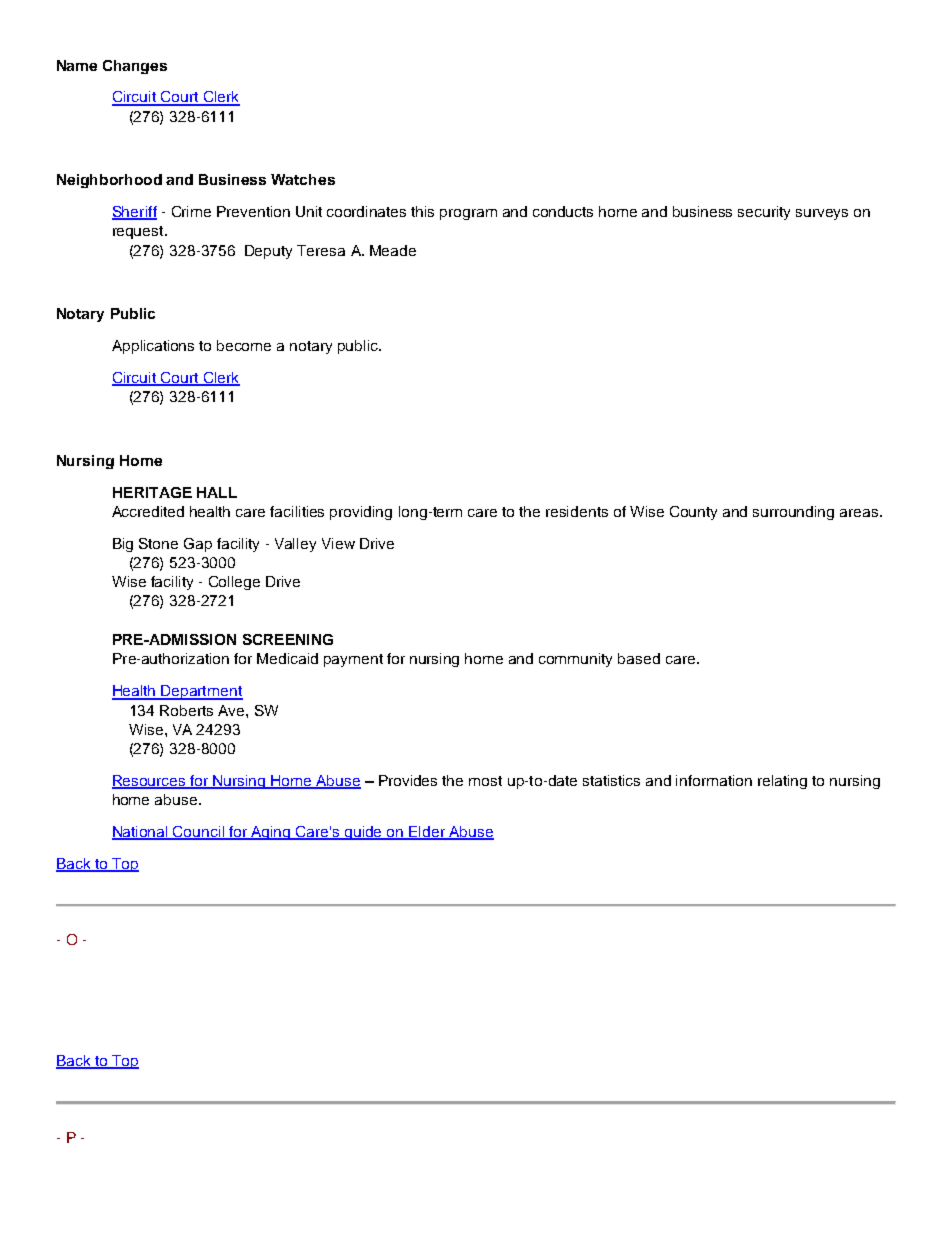  Describe the element at coordinates (199, 833) in the page. I see `Council` at that location.
